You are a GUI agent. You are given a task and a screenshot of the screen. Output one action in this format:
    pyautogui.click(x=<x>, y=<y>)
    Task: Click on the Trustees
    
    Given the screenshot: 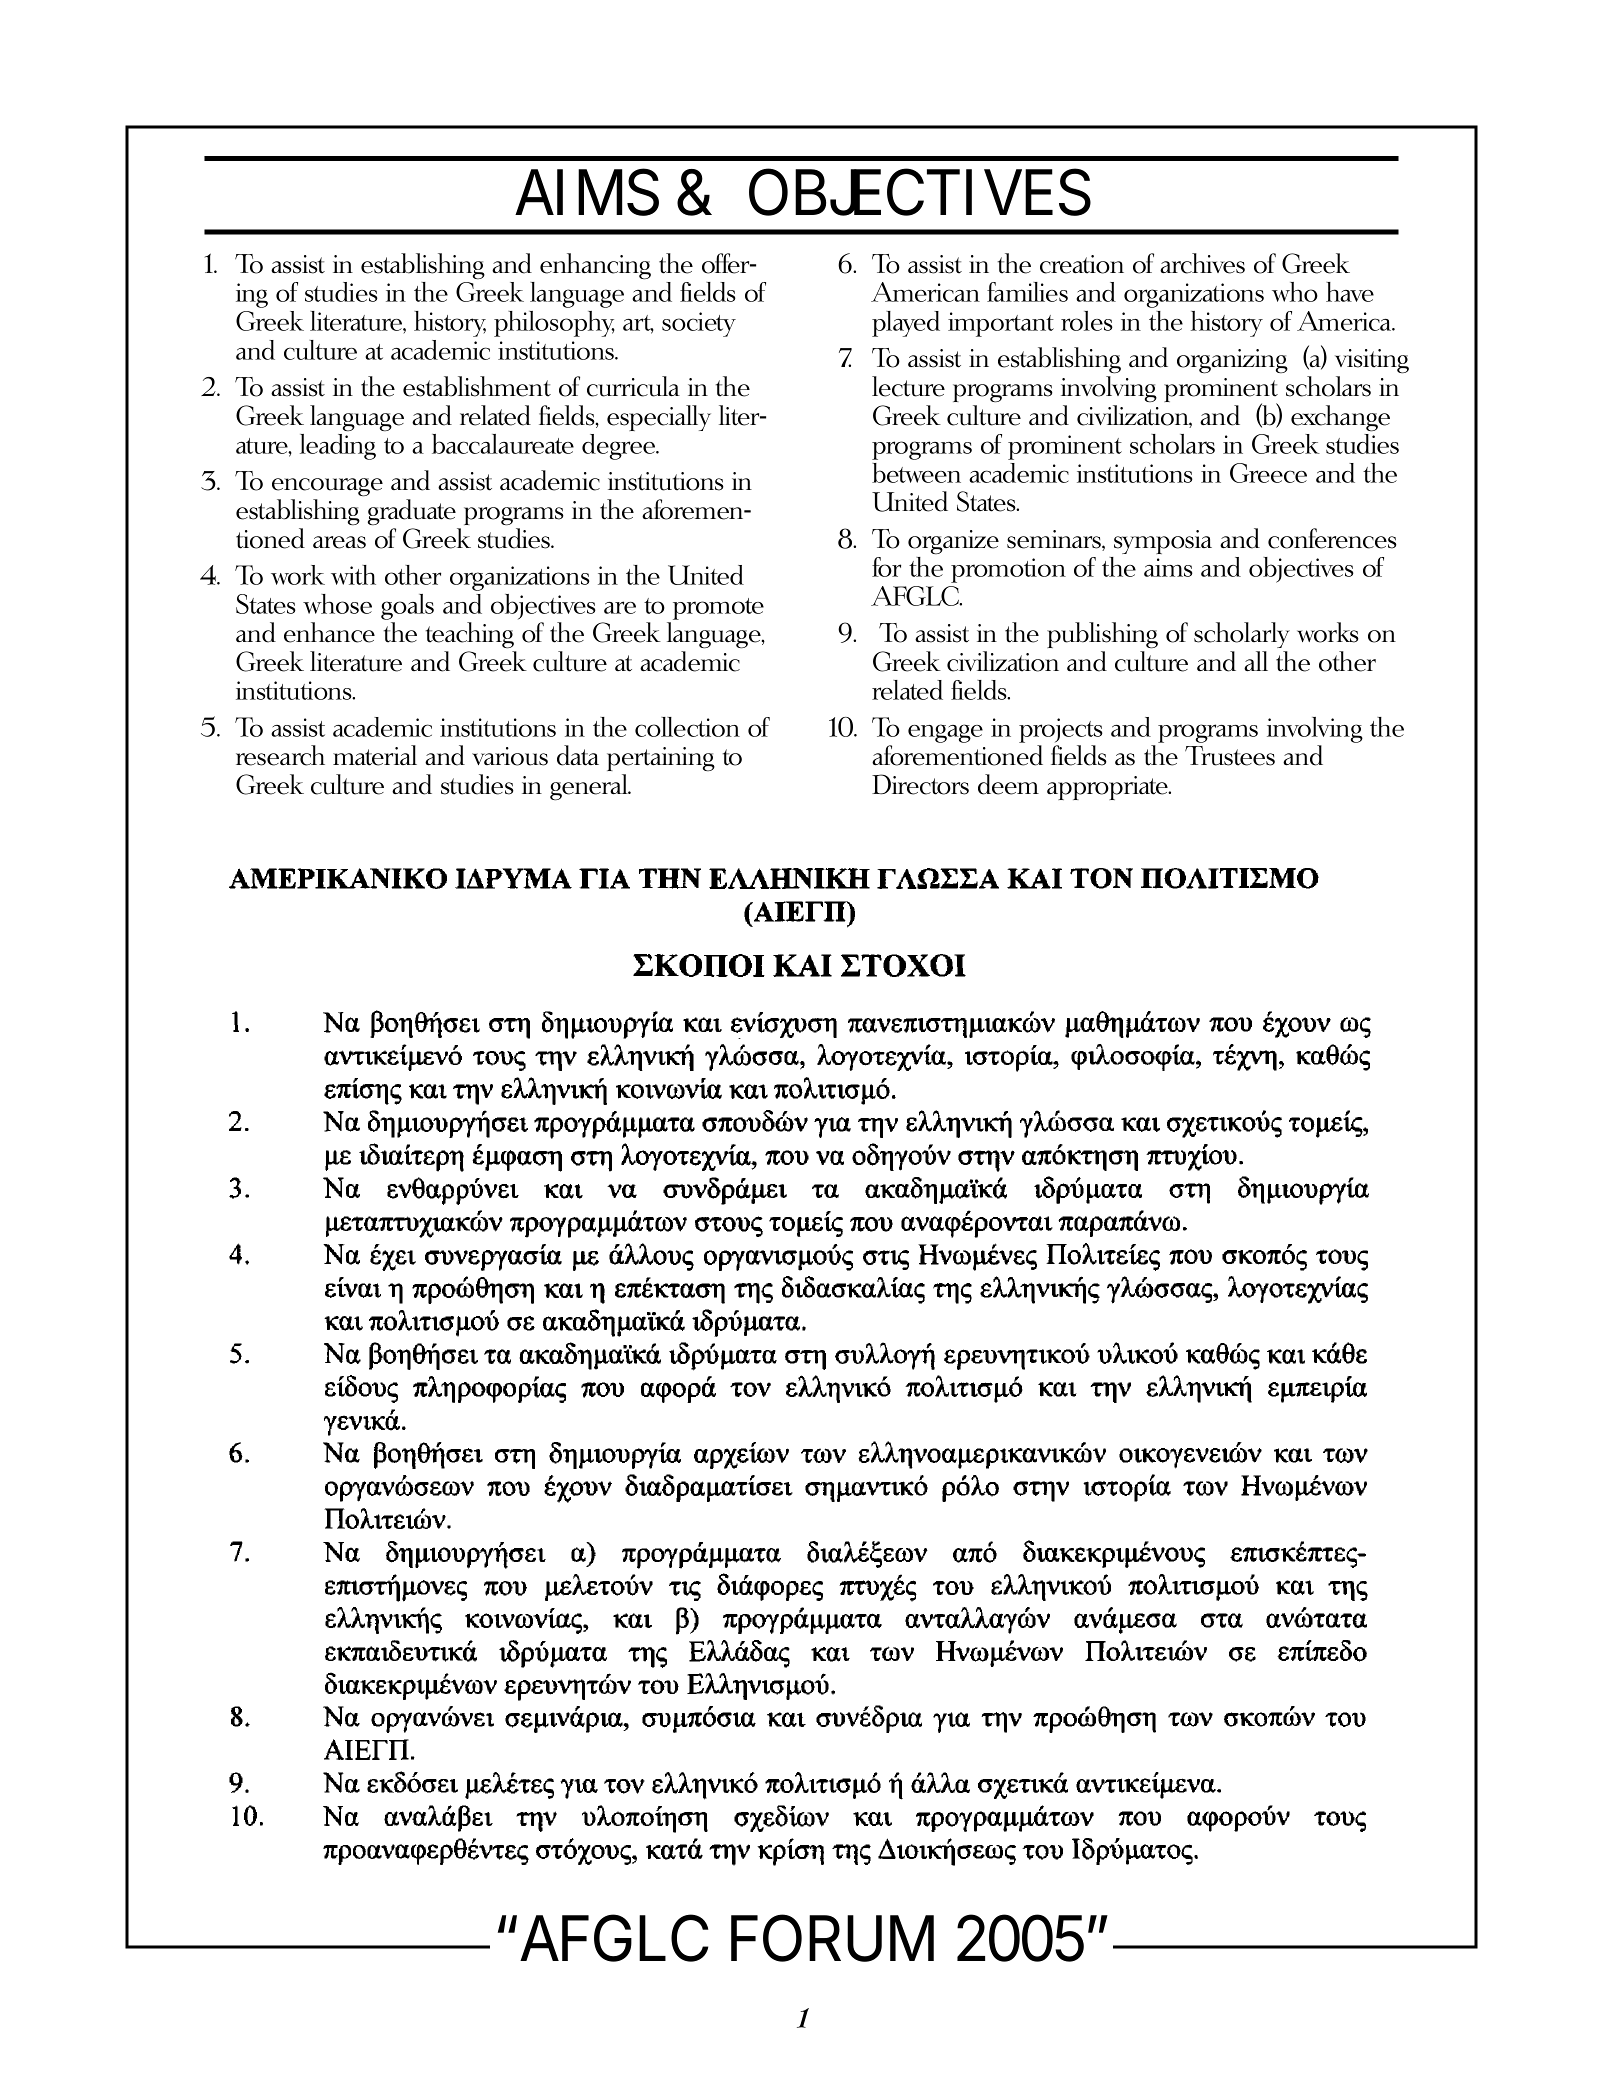 What is the action you would take?
    pyautogui.click(x=1230, y=756)
